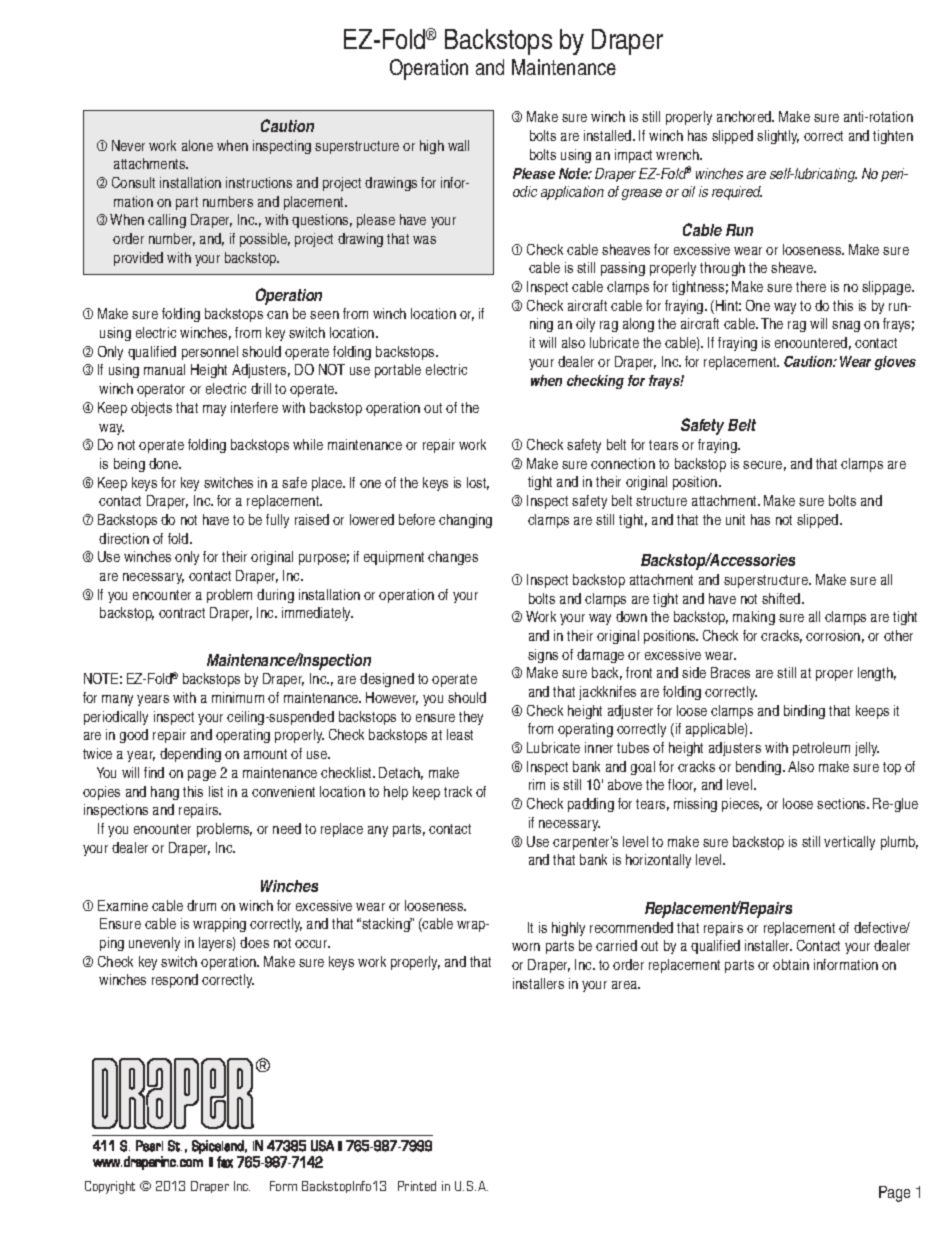 This page has height=1233, width=952. Describe the element at coordinates (458, 145) in the page. I see `wall` at that location.
